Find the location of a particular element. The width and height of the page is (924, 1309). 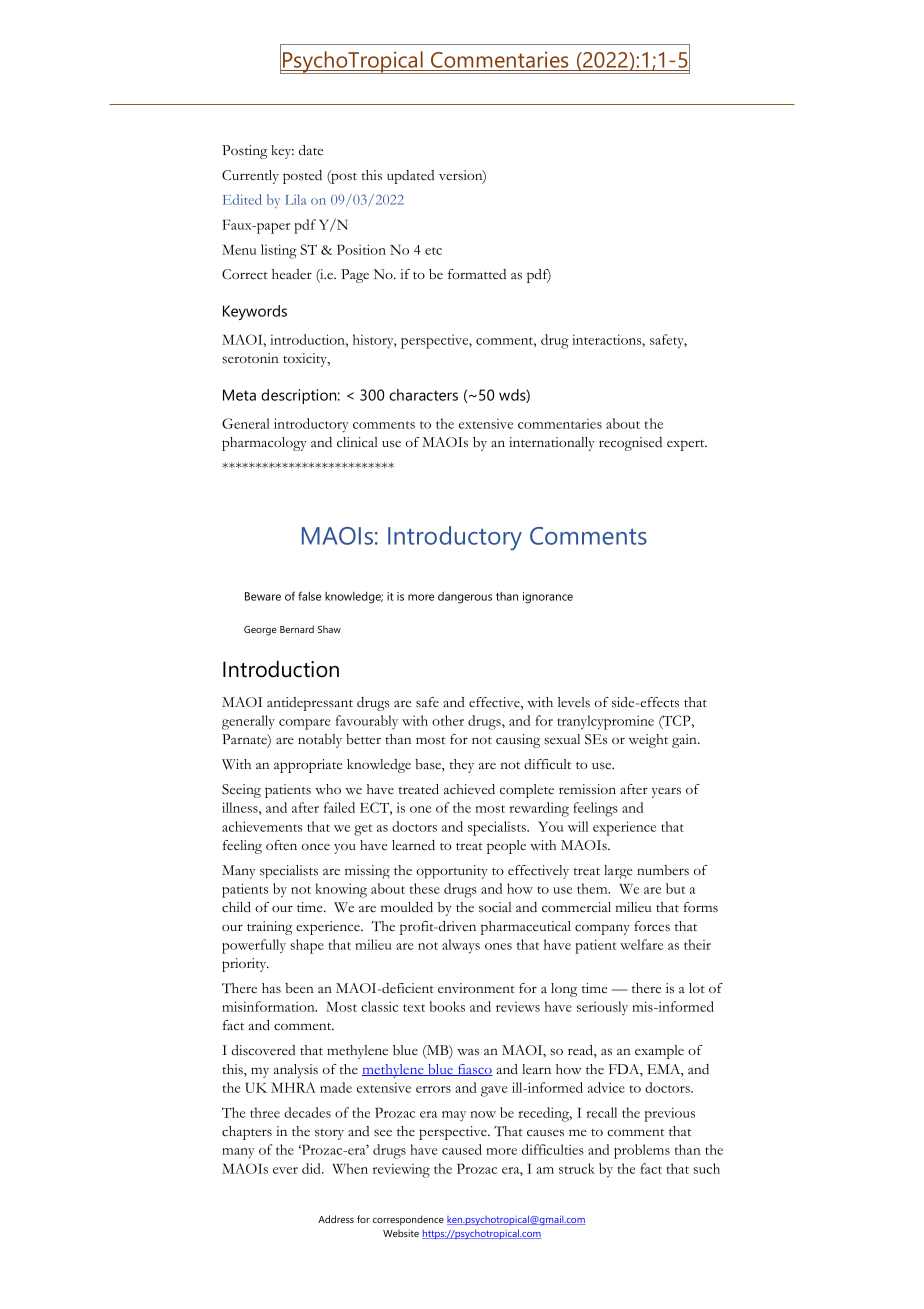

characters is located at coordinates (423, 395).
